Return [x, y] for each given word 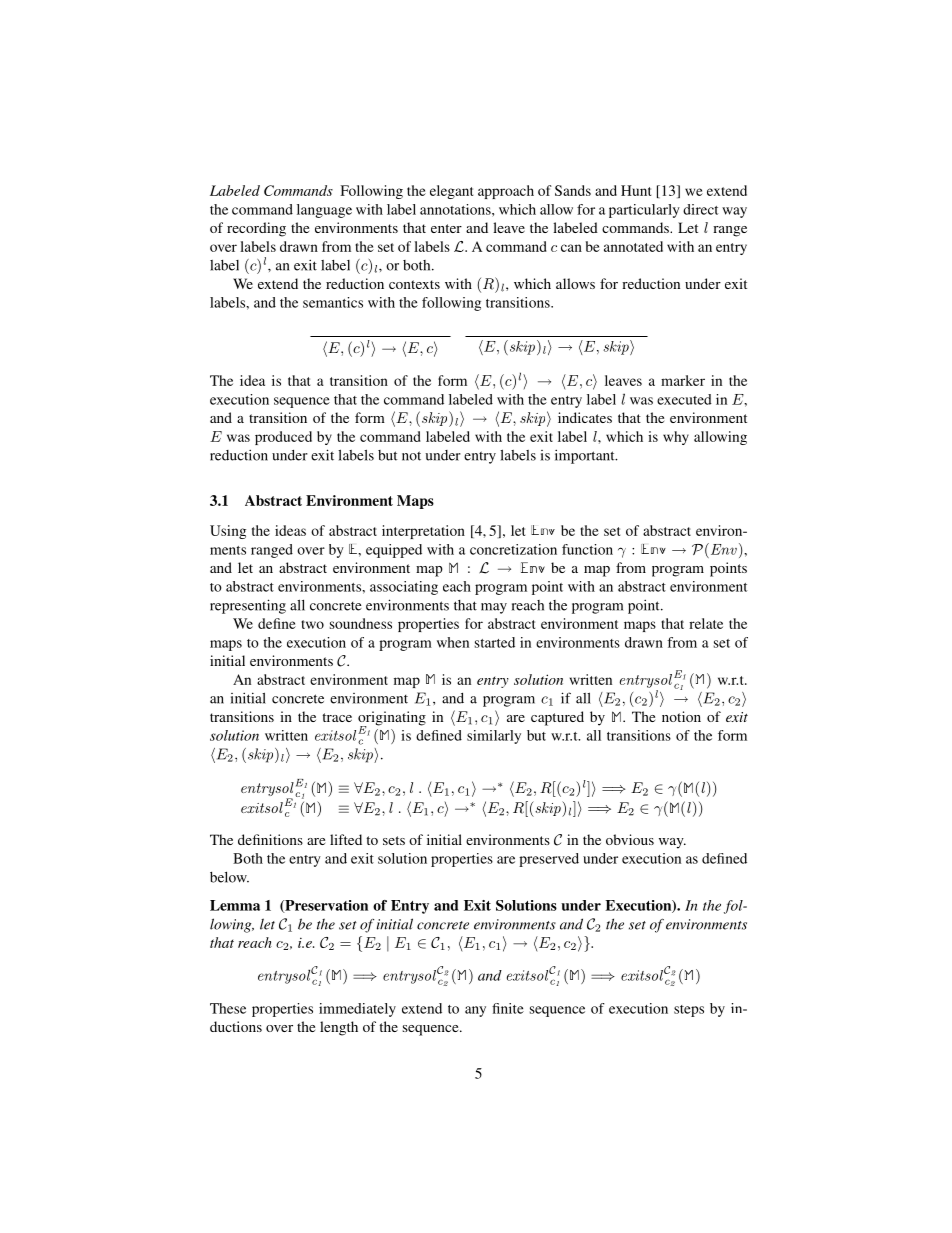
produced [283, 438]
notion [681, 716]
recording [256, 229]
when [453, 642]
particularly [644, 211]
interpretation [423, 532]
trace [337, 717]
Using [228, 532]
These [228, 1008]
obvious [630, 839]
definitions [270, 839]
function [587, 549]
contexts [414, 284]
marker [683, 380]
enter [446, 228]
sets [394, 840]
